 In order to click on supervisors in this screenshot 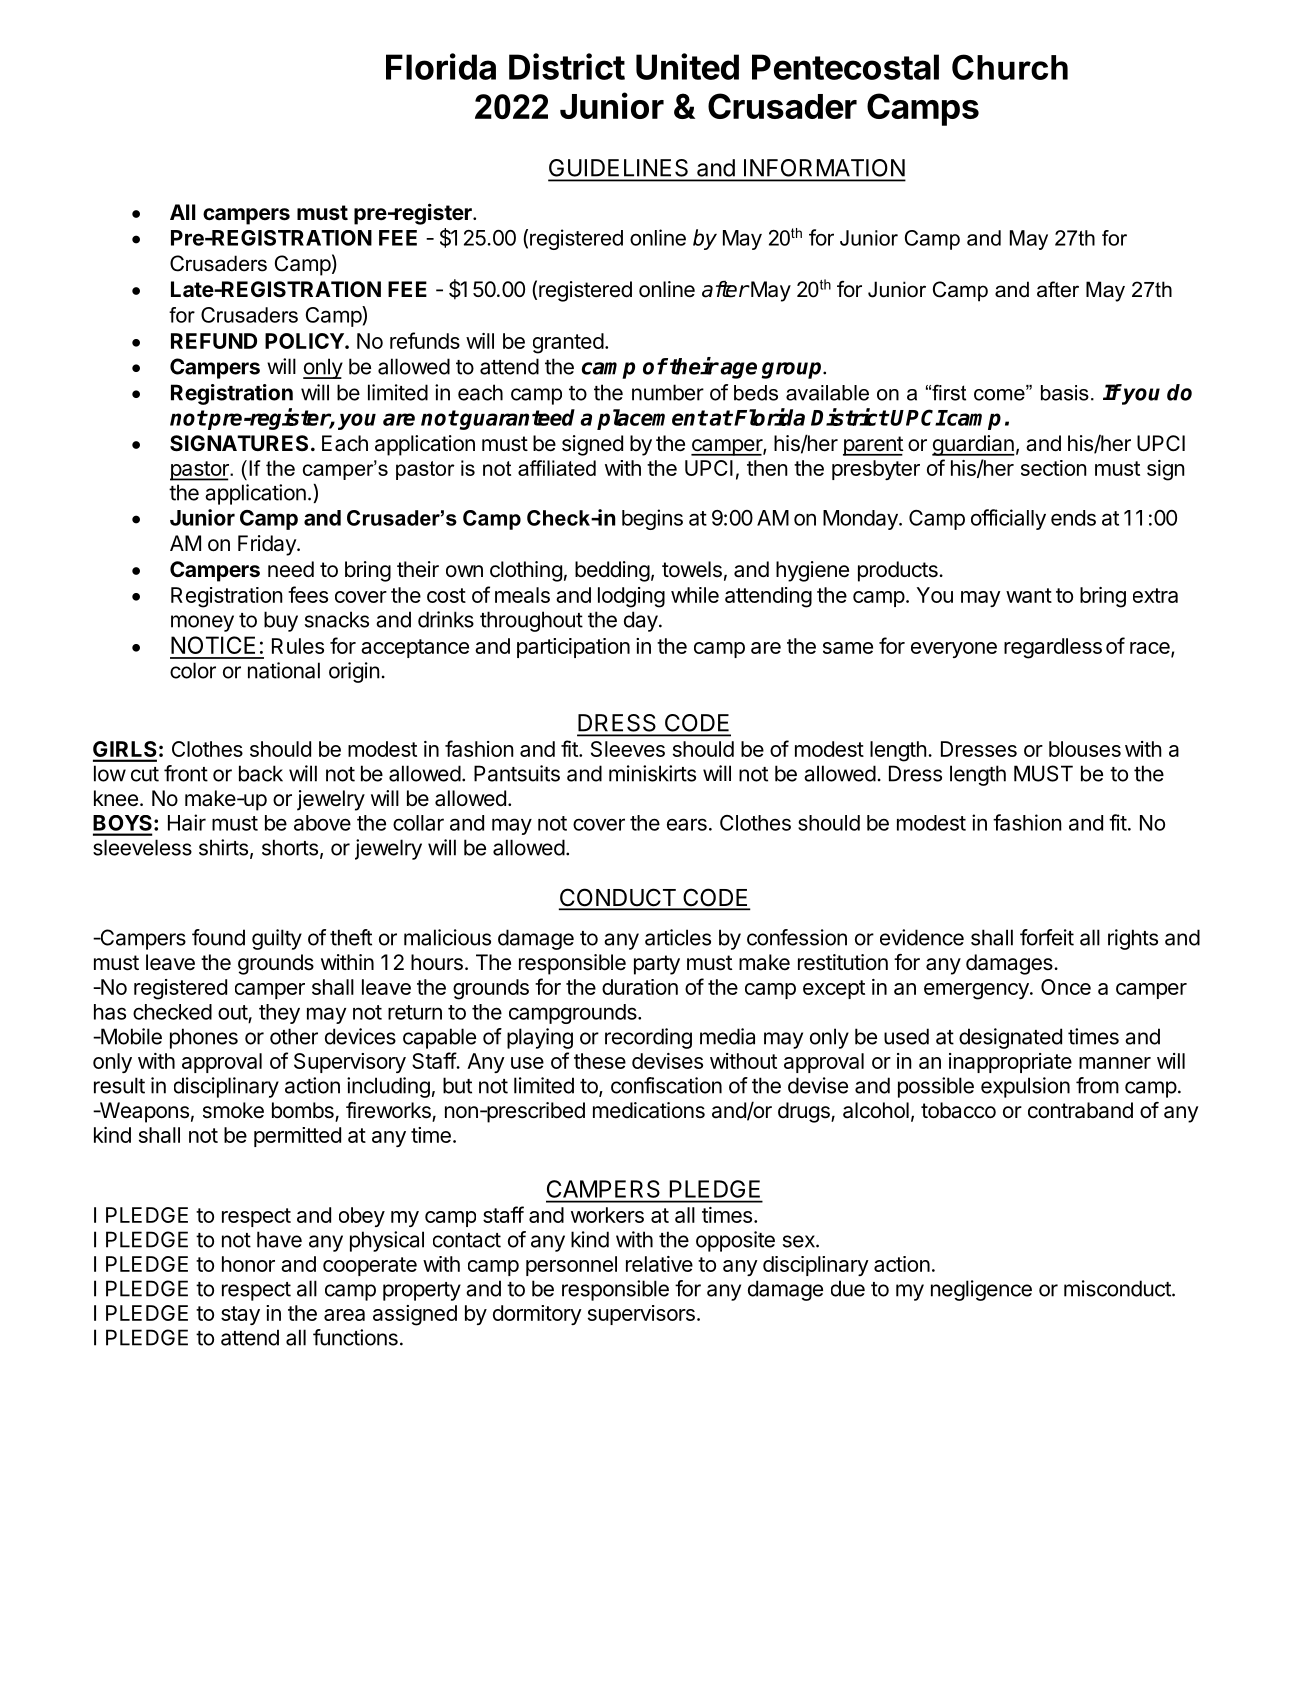, I will do `click(641, 1315)`.
